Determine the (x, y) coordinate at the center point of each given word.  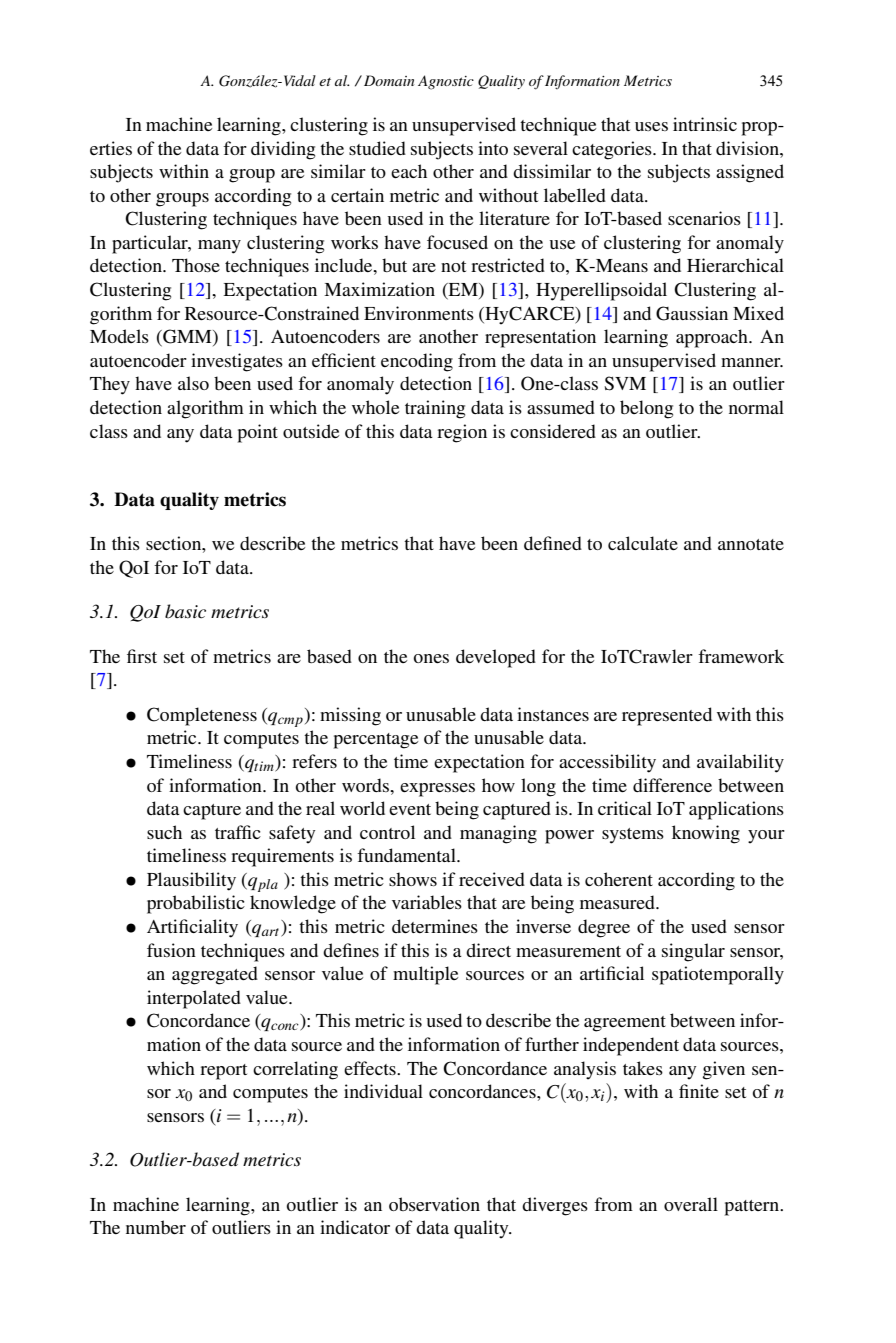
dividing (283, 150)
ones (431, 658)
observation (434, 1204)
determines (435, 926)
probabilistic (196, 904)
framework (741, 656)
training (435, 409)
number (156, 1227)
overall (691, 1204)
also (193, 383)
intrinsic (705, 124)
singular (693, 952)
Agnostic (446, 82)
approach (713, 338)
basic (185, 611)
